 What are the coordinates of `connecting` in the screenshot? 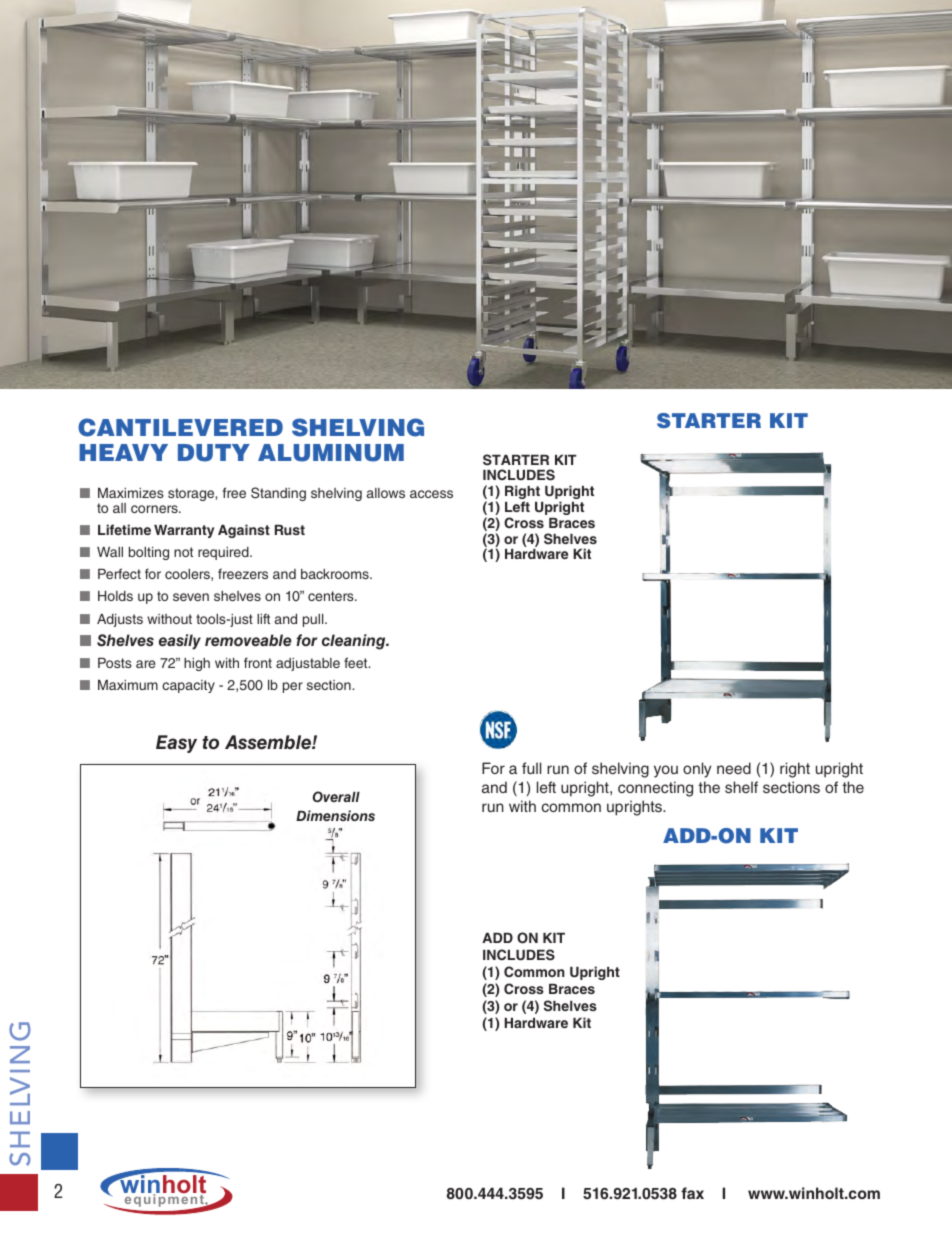 It's located at (655, 789).
